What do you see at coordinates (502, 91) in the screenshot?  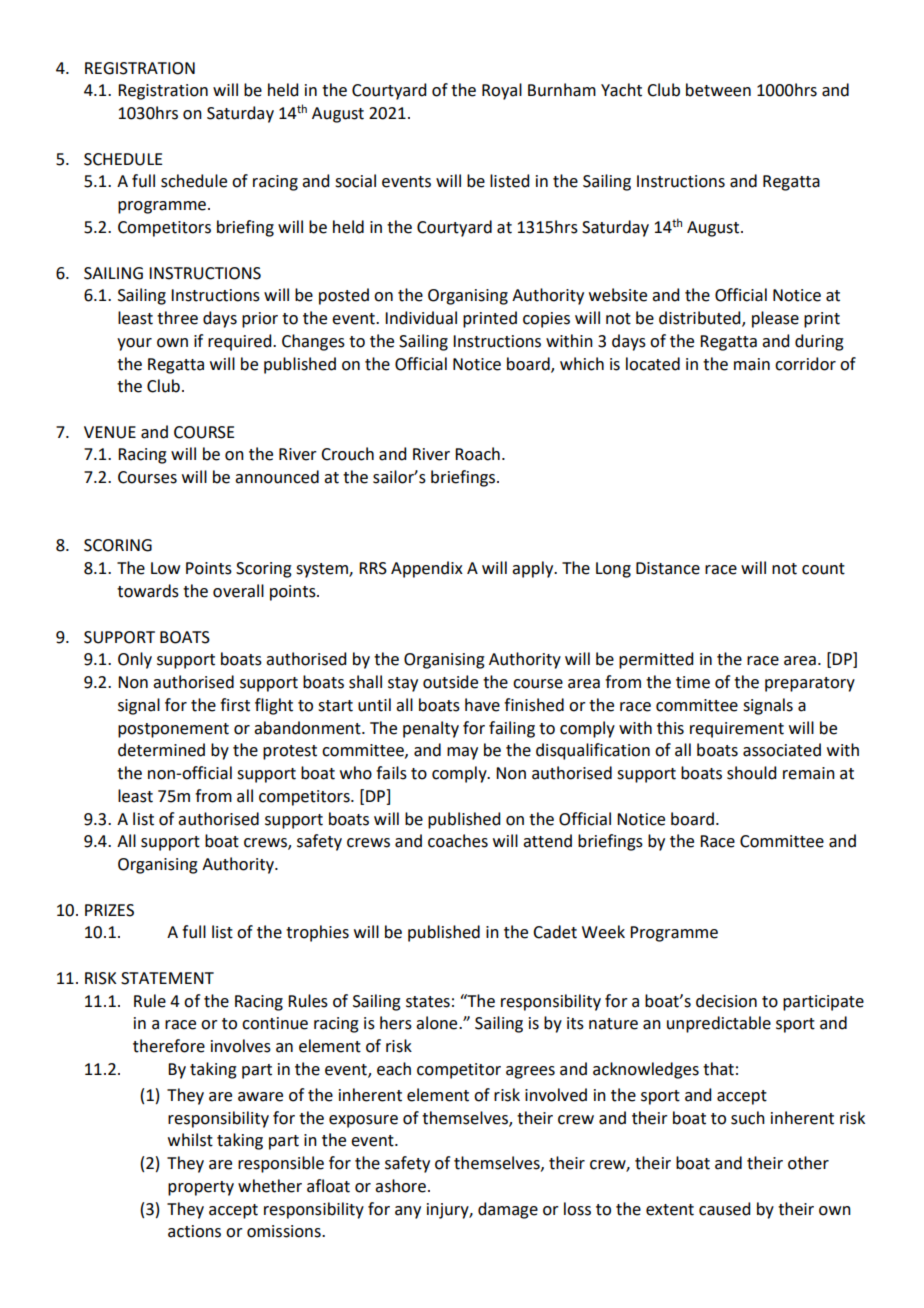 I see `Royal` at bounding box center [502, 91].
